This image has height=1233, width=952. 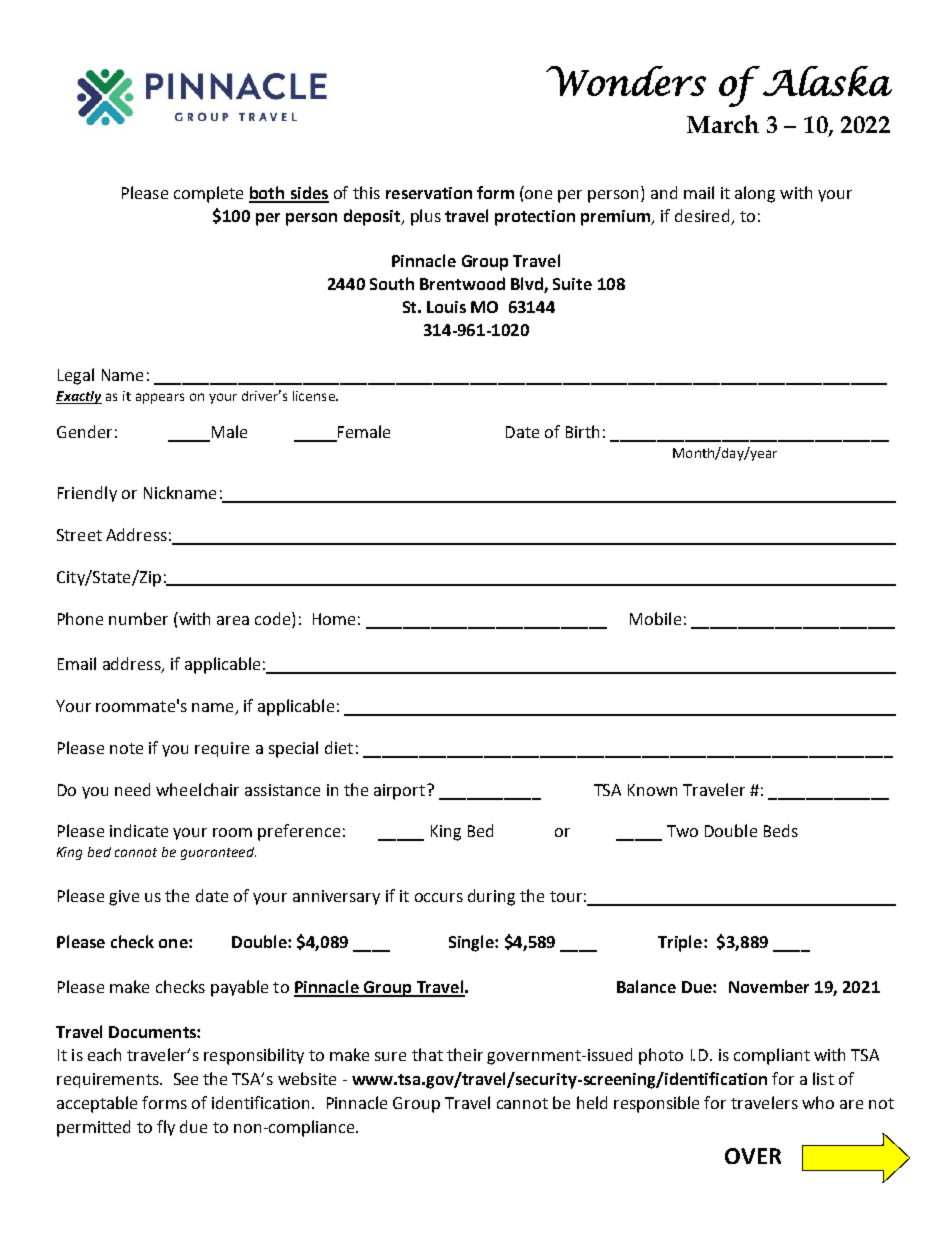 What do you see at coordinates (772, 1056) in the image?
I see `compliant` at bounding box center [772, 1056].
